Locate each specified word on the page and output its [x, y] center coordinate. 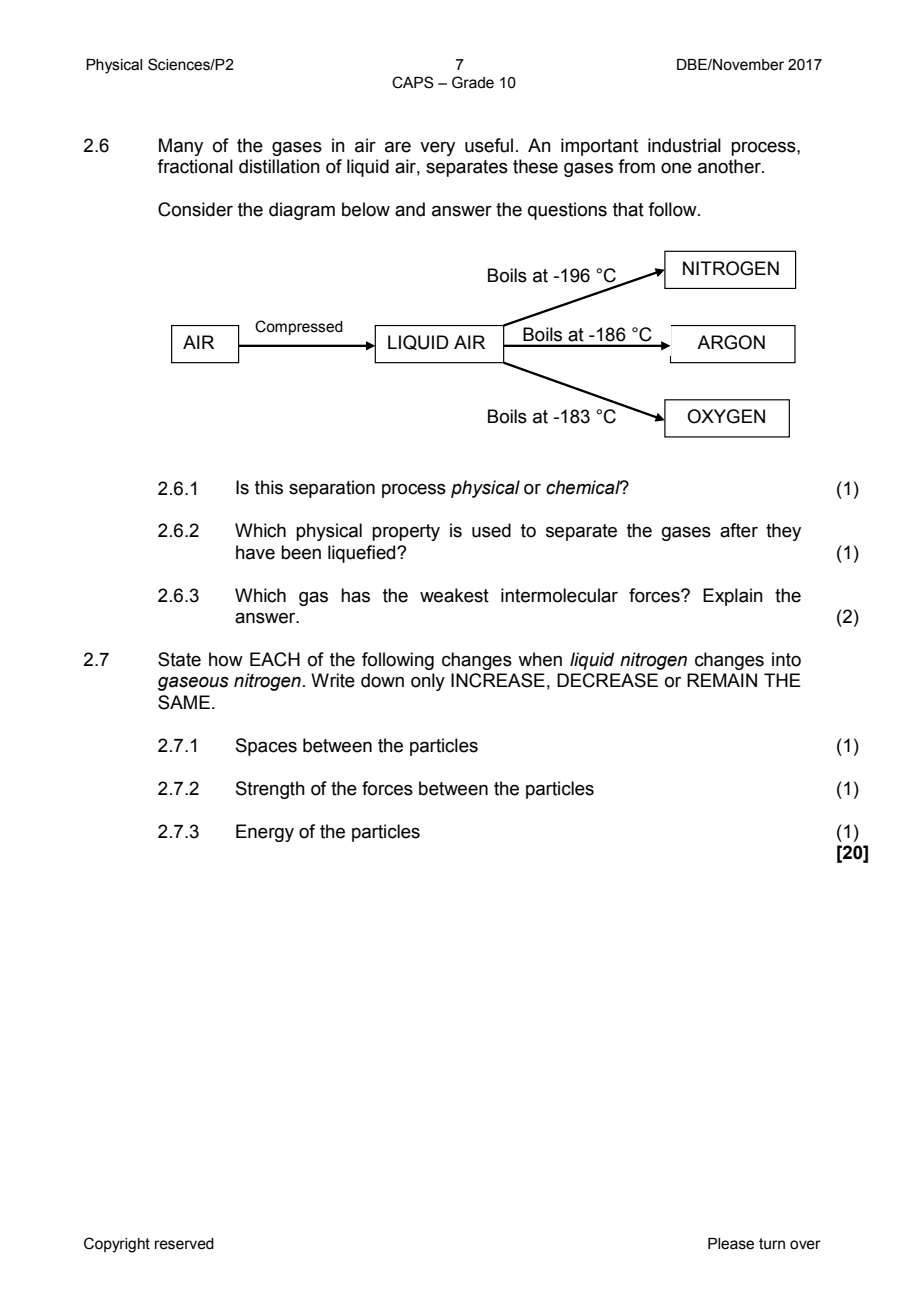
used [491, 530]
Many [181, 147]
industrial [684, 145]
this [269, 487]
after [739, 530]
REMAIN [722, 680]
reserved [184, 1244]
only [428, 682]
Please [731, 1244]
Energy [265, 833]
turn [772, 1244]
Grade [473, 82]
